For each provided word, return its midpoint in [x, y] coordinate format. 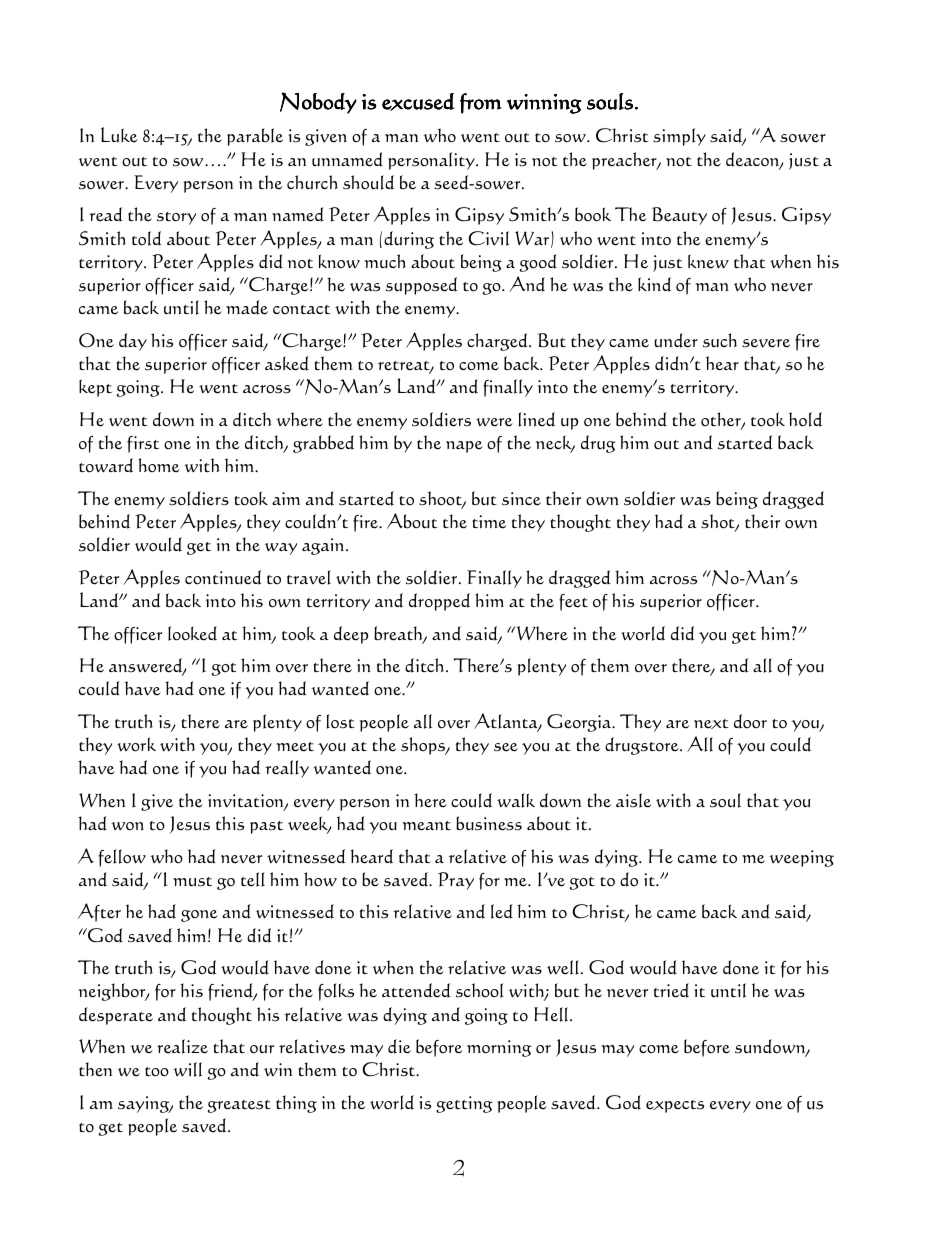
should [368, 182]
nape [464, 447]
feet [573, 602]
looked [192, 633]
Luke [119, 135]
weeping [801, 858]
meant [427, 826]
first [143, 444]
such [720, 340]
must [192, 882]
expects [675, 1106]
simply [679, 137]
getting [464, 1104]
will [187, 1069]
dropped [439, 602]
